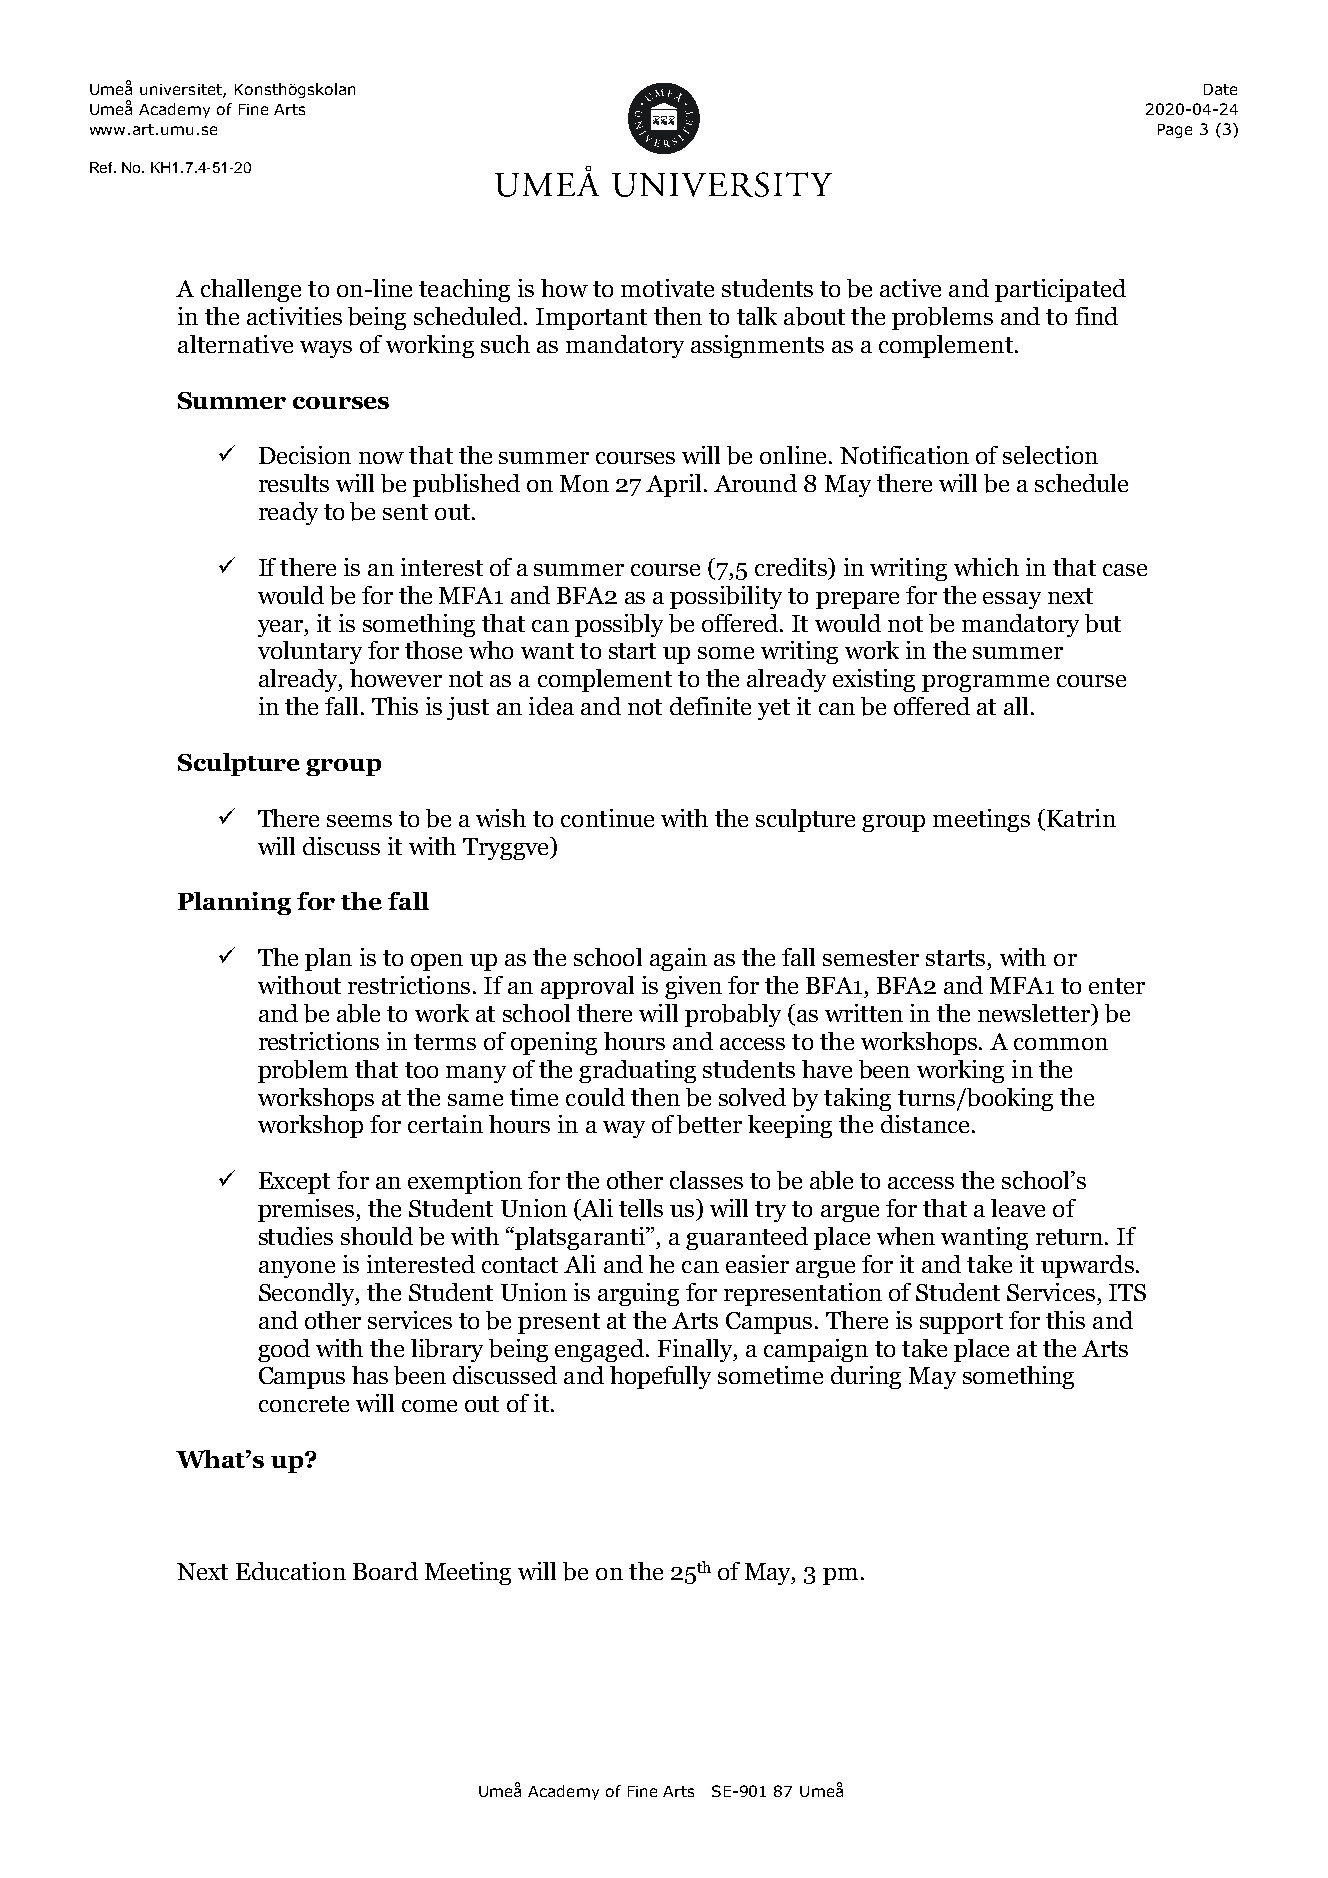  I want to click on during, so click(866, 1377).
